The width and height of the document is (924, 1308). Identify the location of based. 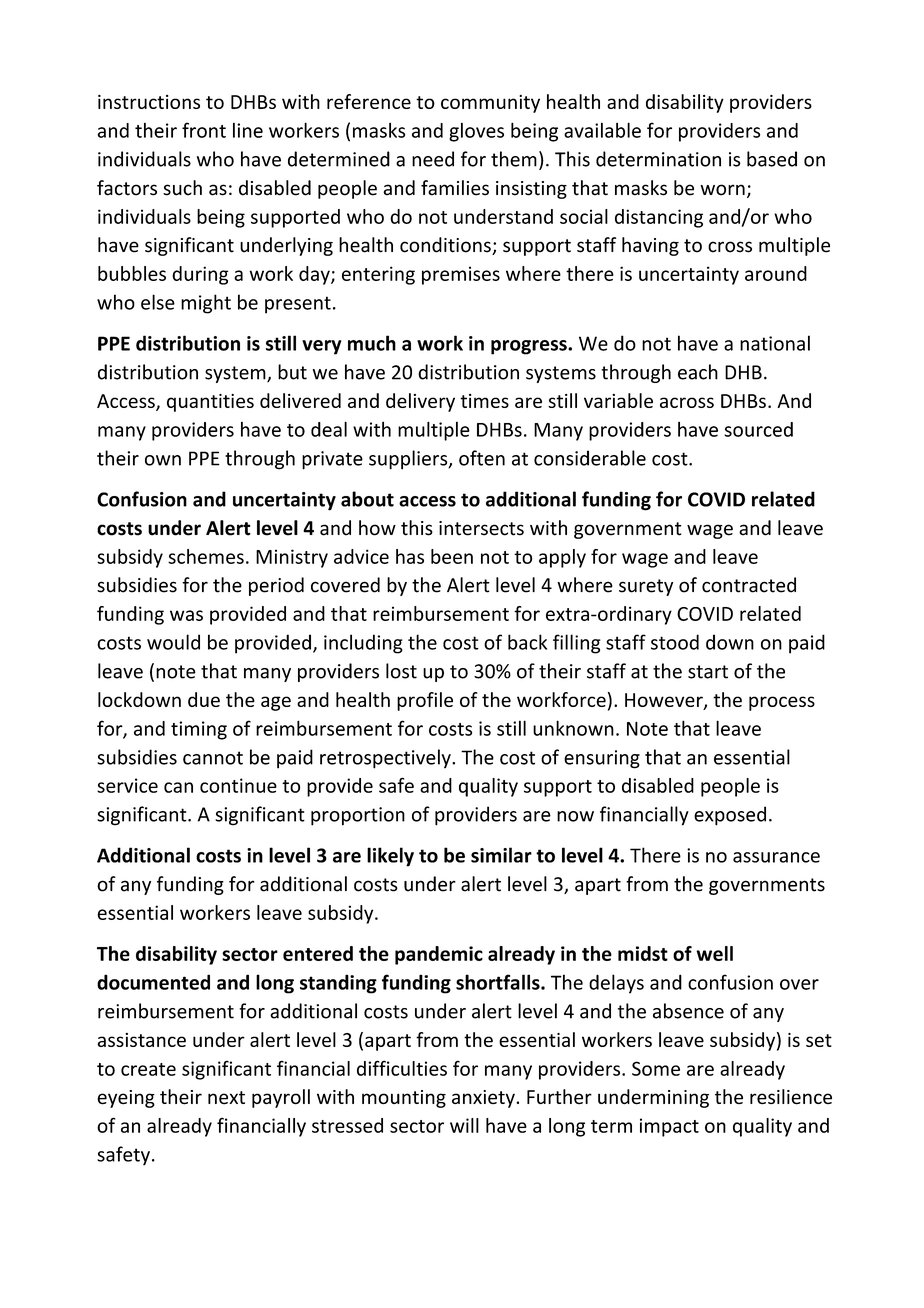
(772, 159).
